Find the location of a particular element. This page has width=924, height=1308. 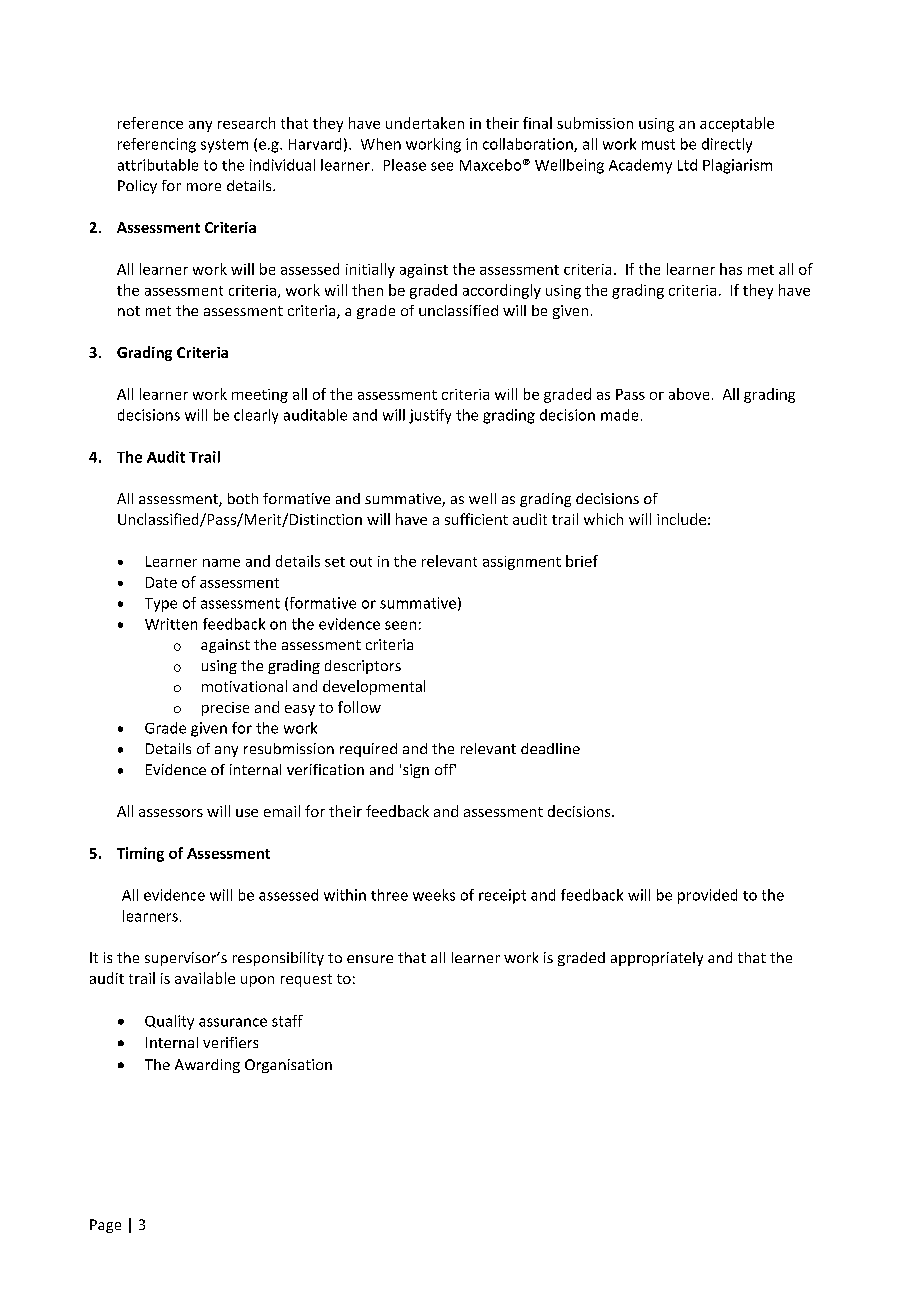

Organisation is located at coordinates (288, 1066).
